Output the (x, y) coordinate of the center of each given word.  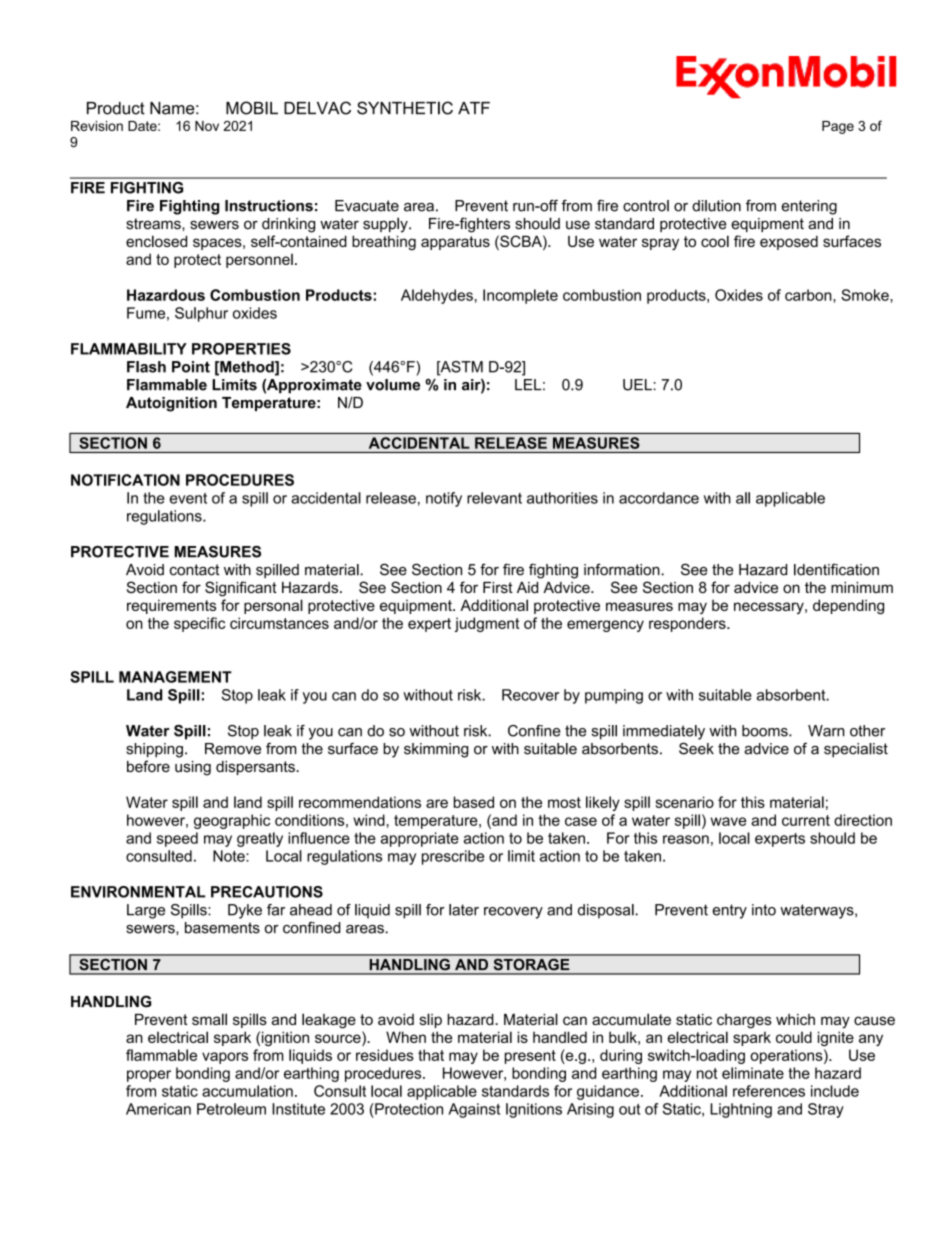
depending (848, 606)
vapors (225, 1058)
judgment (487, 624)
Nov (207, 126)
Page (838, 127)
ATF (474, 108)
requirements (171, 606)
